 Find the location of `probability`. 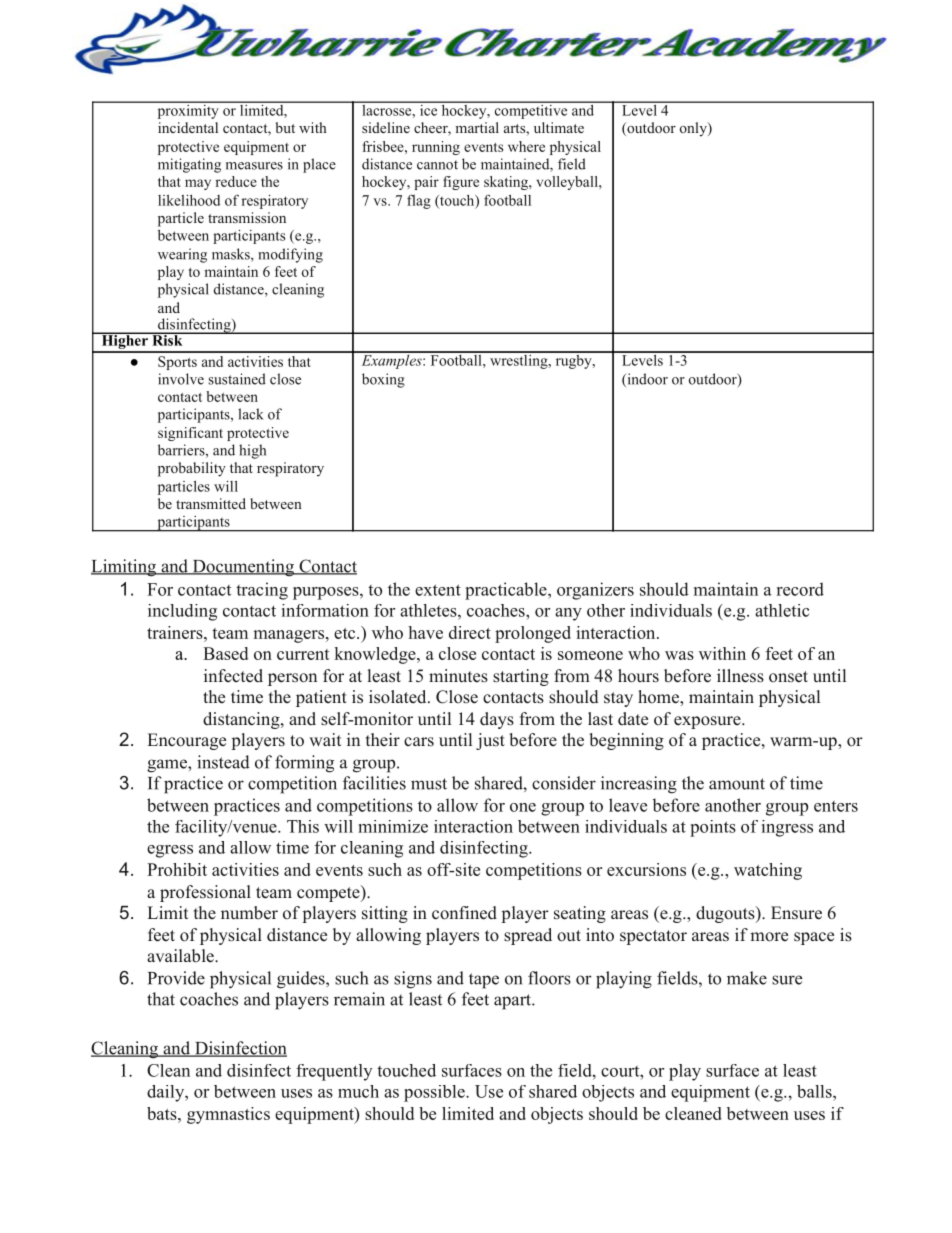

probability is located at coordinates (192, 469).
